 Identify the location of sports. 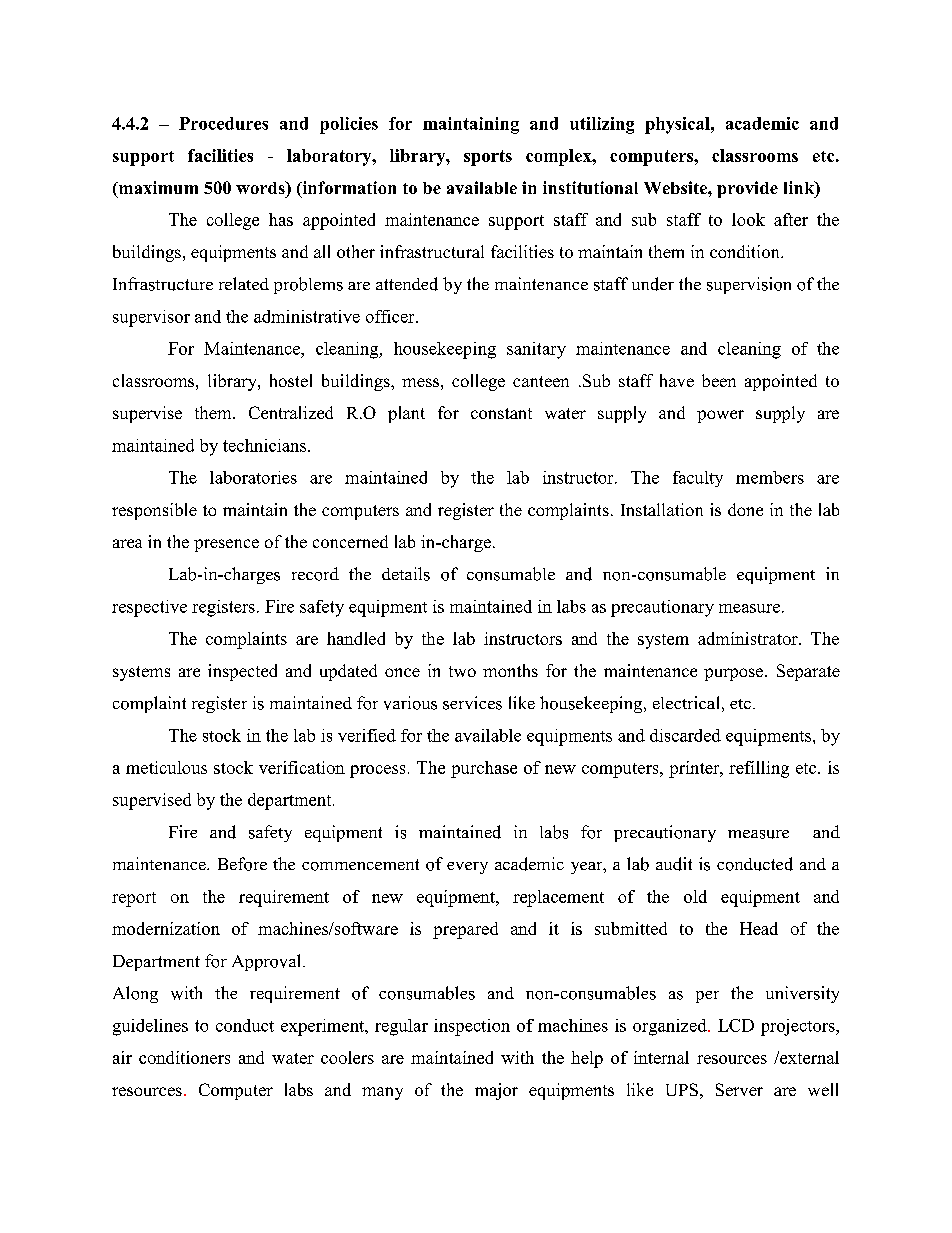
(488, 158).
